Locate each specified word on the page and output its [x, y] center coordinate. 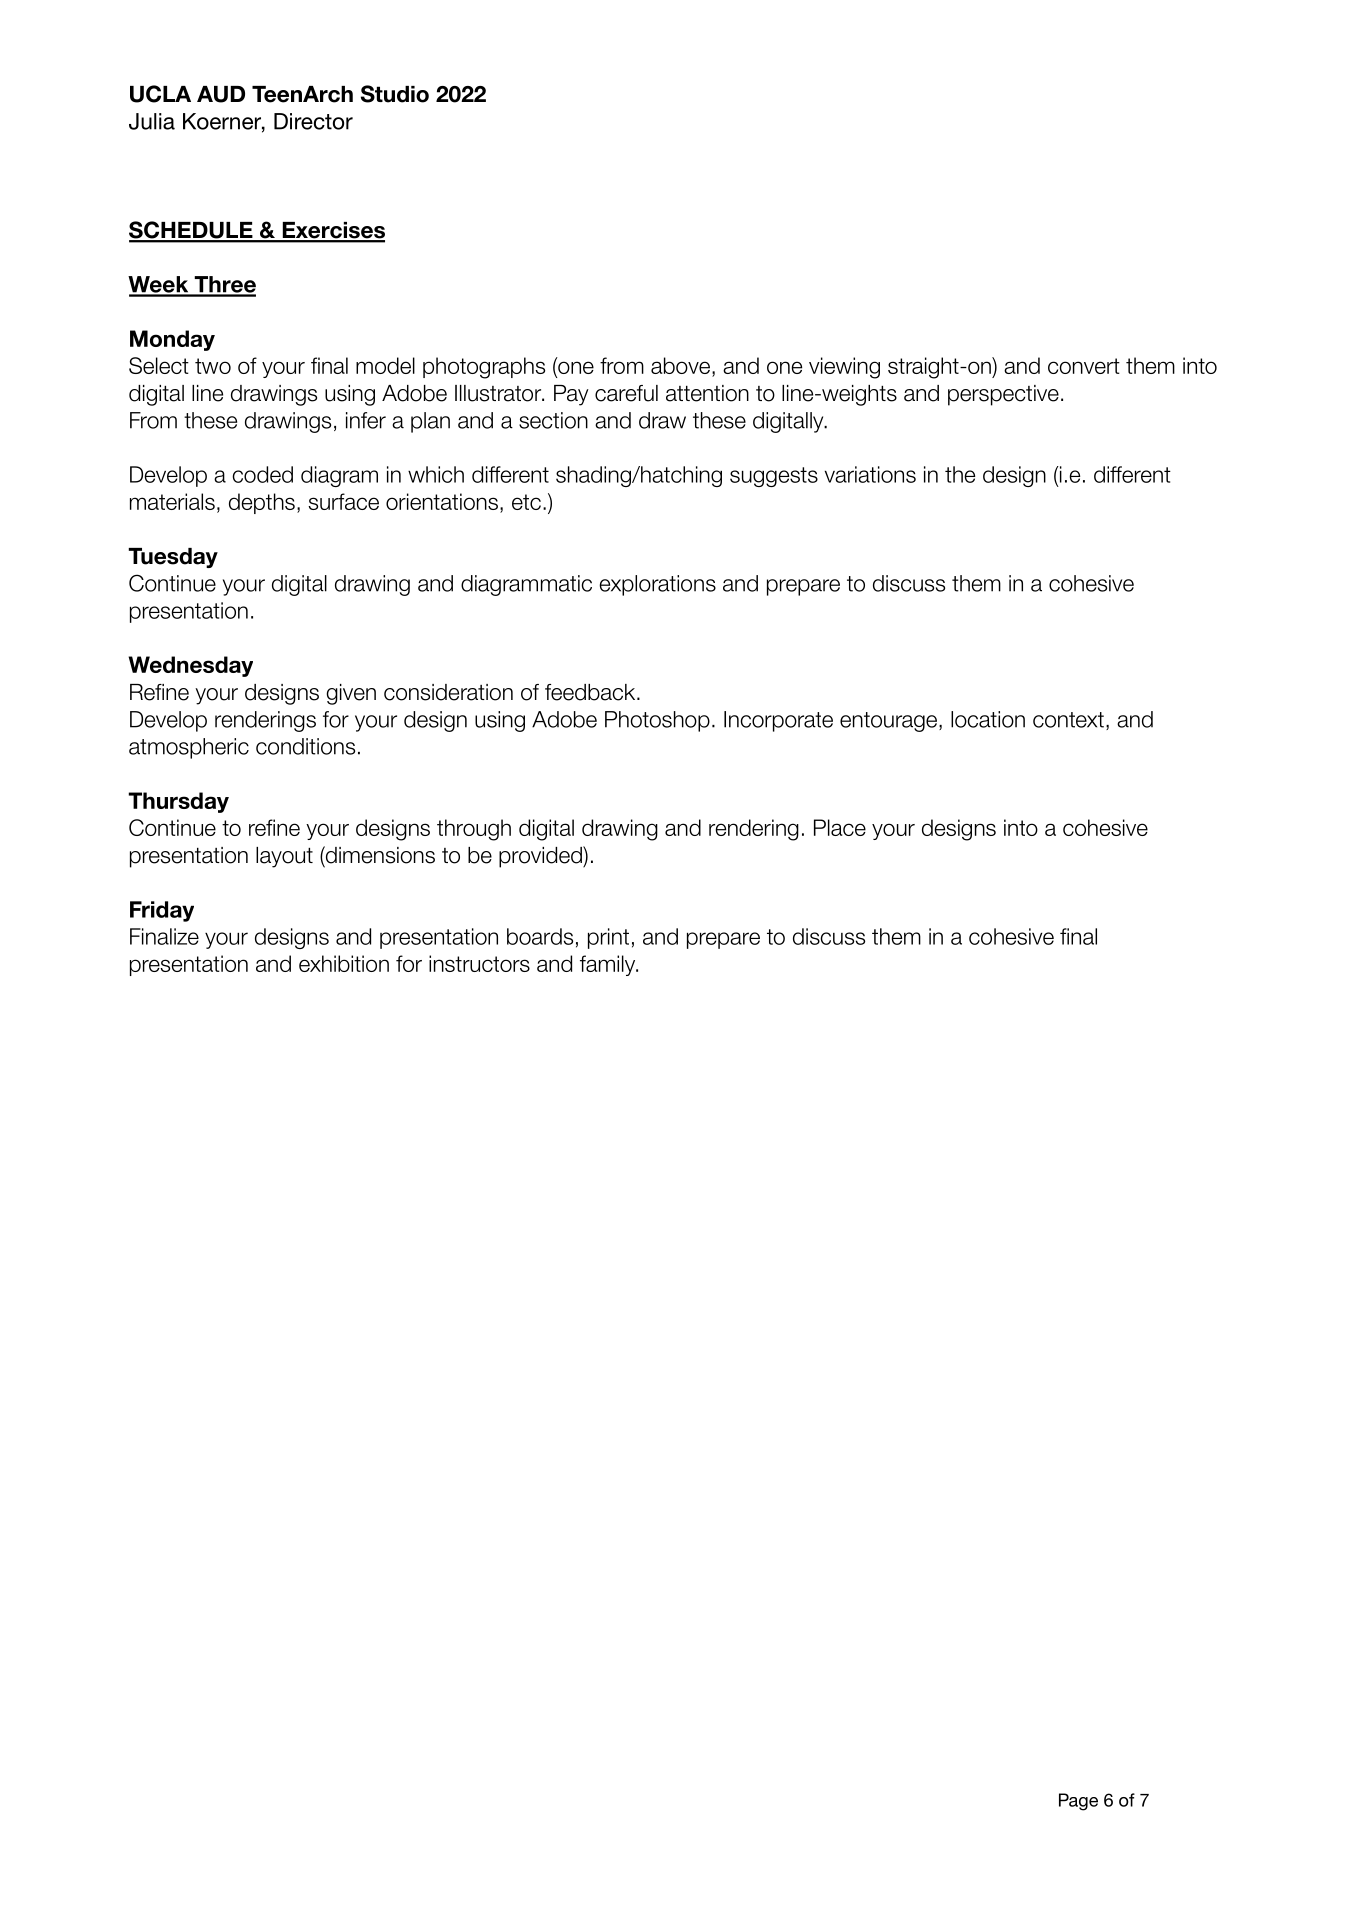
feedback [590, 692]
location [988, 719]
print [608, 938]
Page [1078, 1802]
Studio [395, 94]
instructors [479, 963]
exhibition [344, 963]
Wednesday [190, 666]
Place [840, 827]
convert [1084, 366]
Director [313, 121]
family [608, 965]
